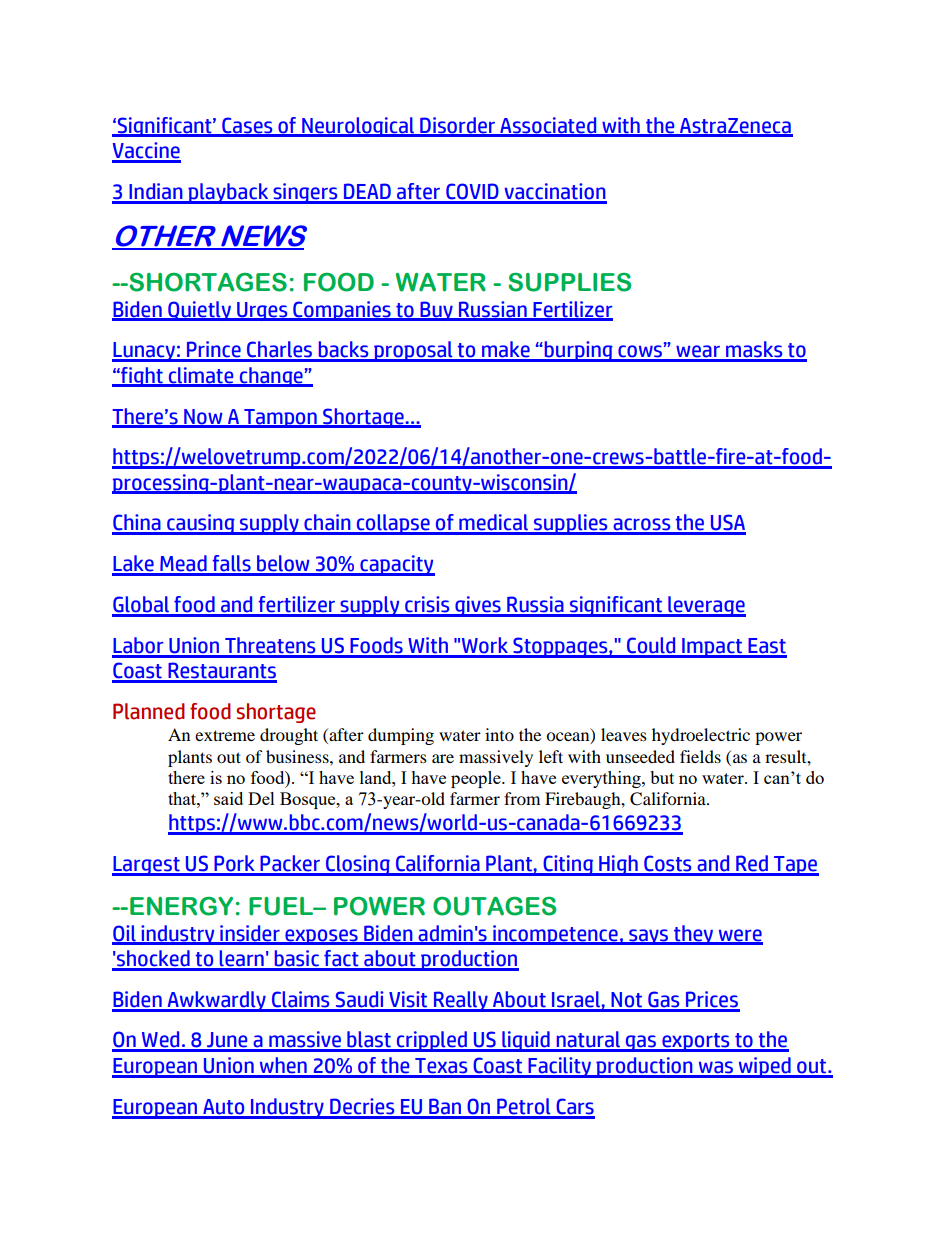 The image size is (952, 1233). I want to click on Buy, so click(436, 311).
